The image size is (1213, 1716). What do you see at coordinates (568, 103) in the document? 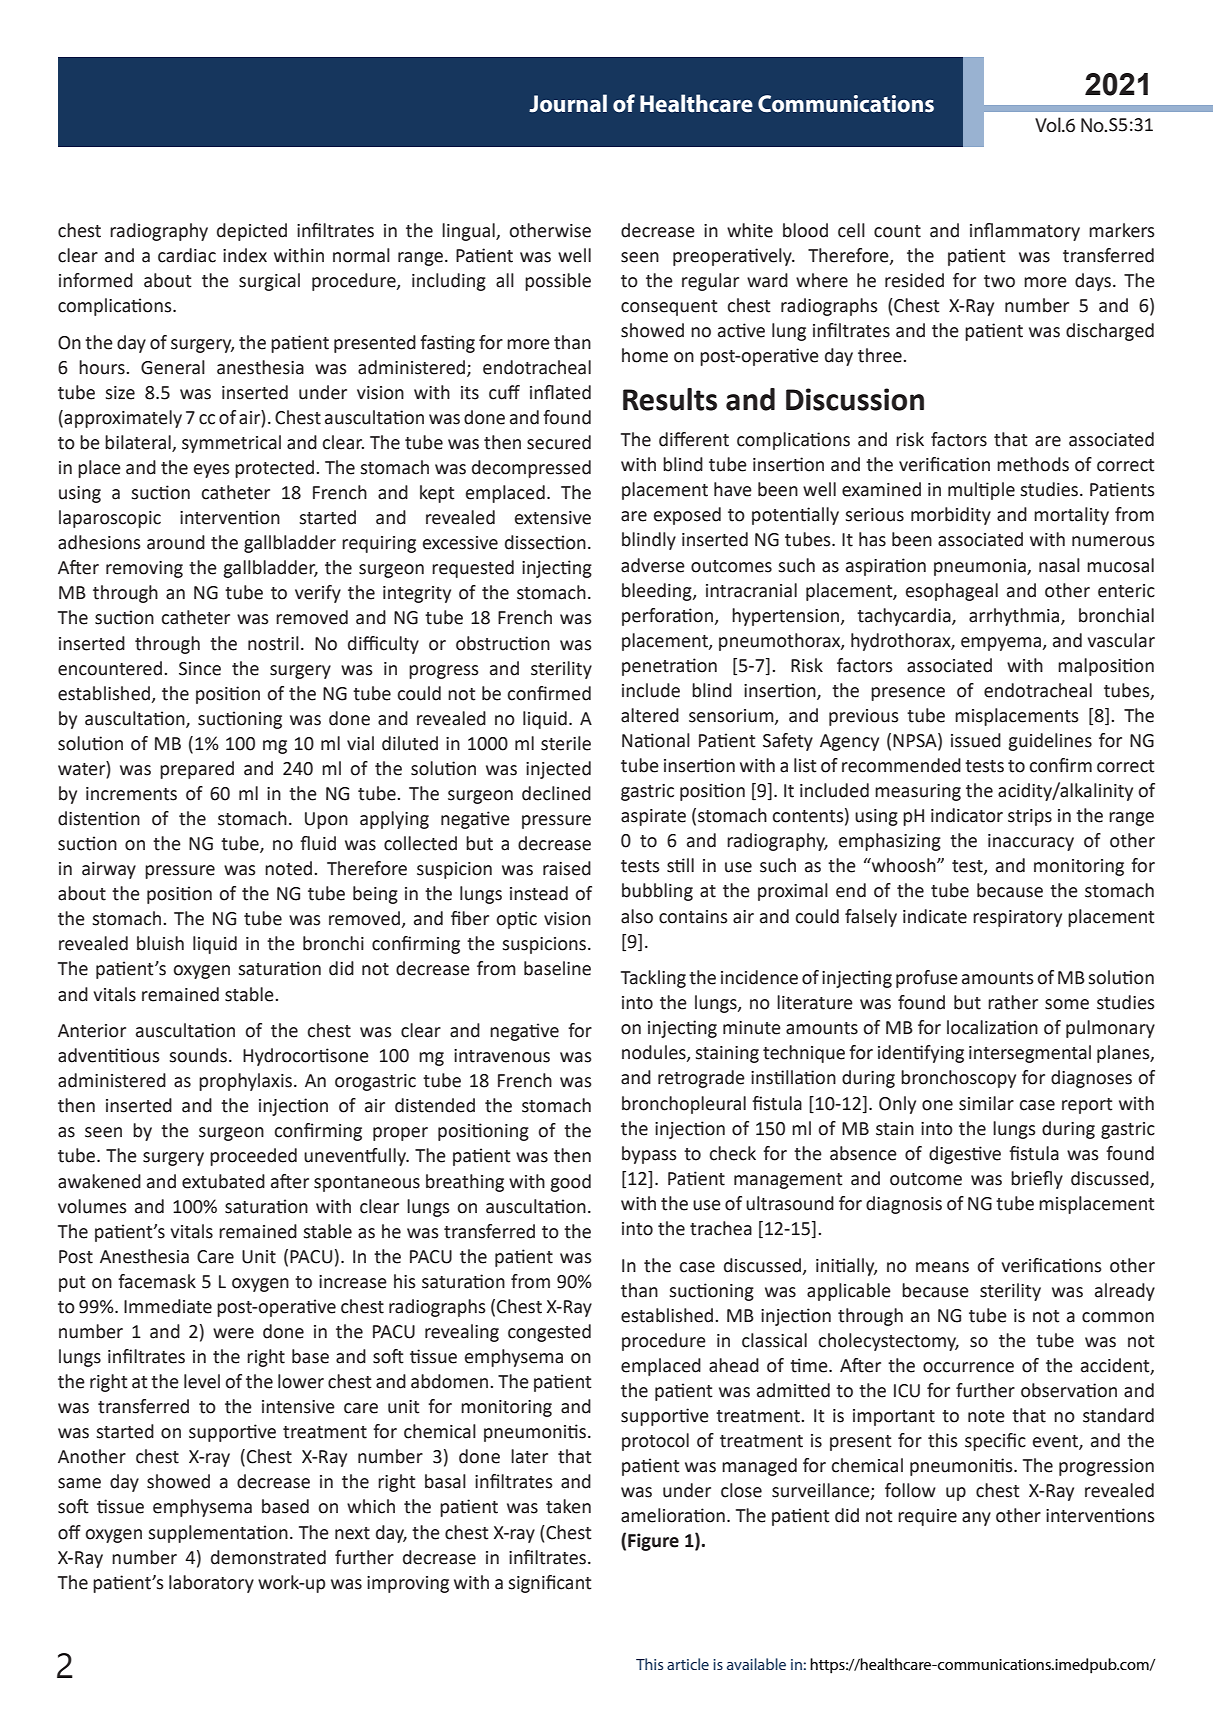
I see `Journal` at bounding box center [568, 103].
